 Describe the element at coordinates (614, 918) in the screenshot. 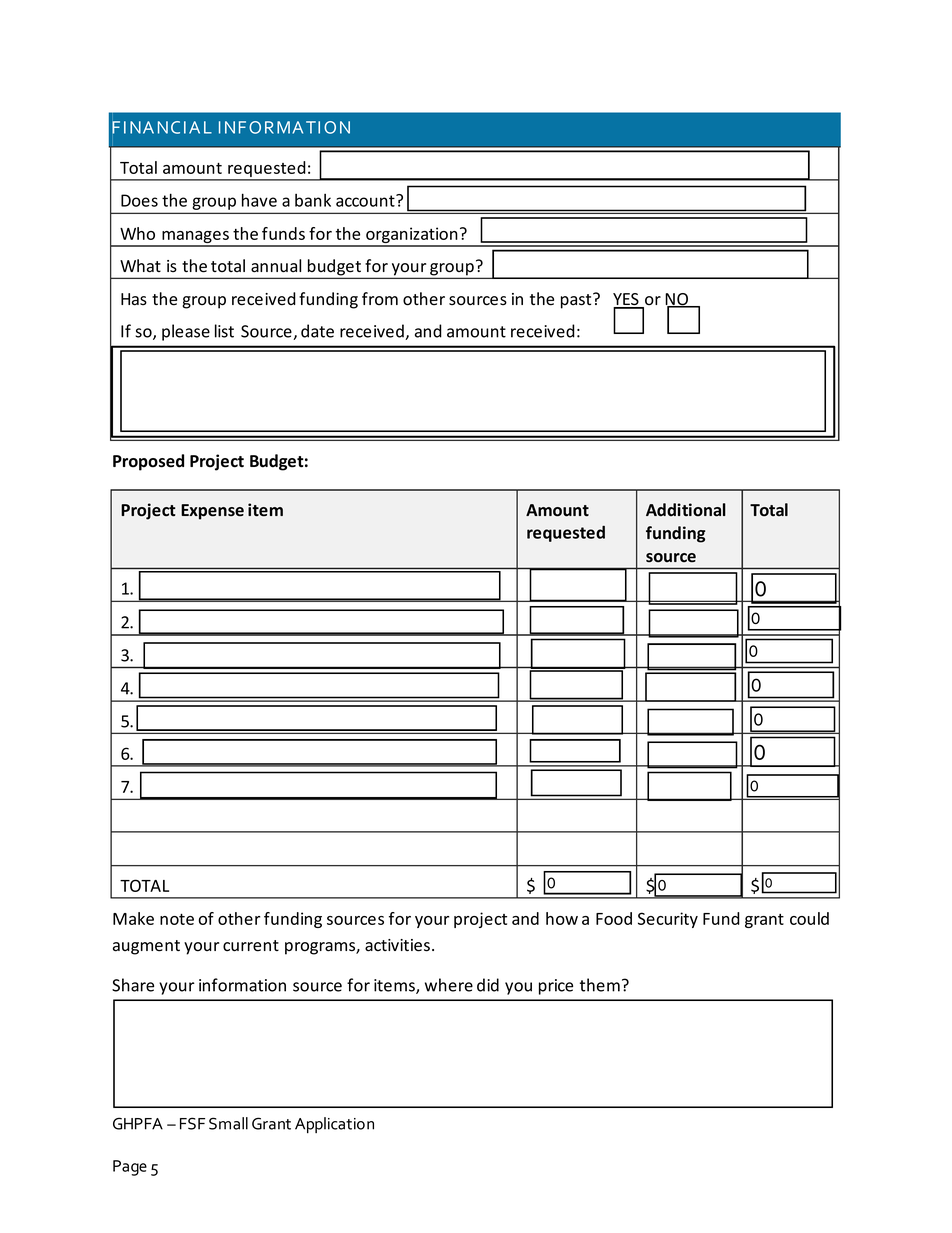

I see `Food` at that location.
